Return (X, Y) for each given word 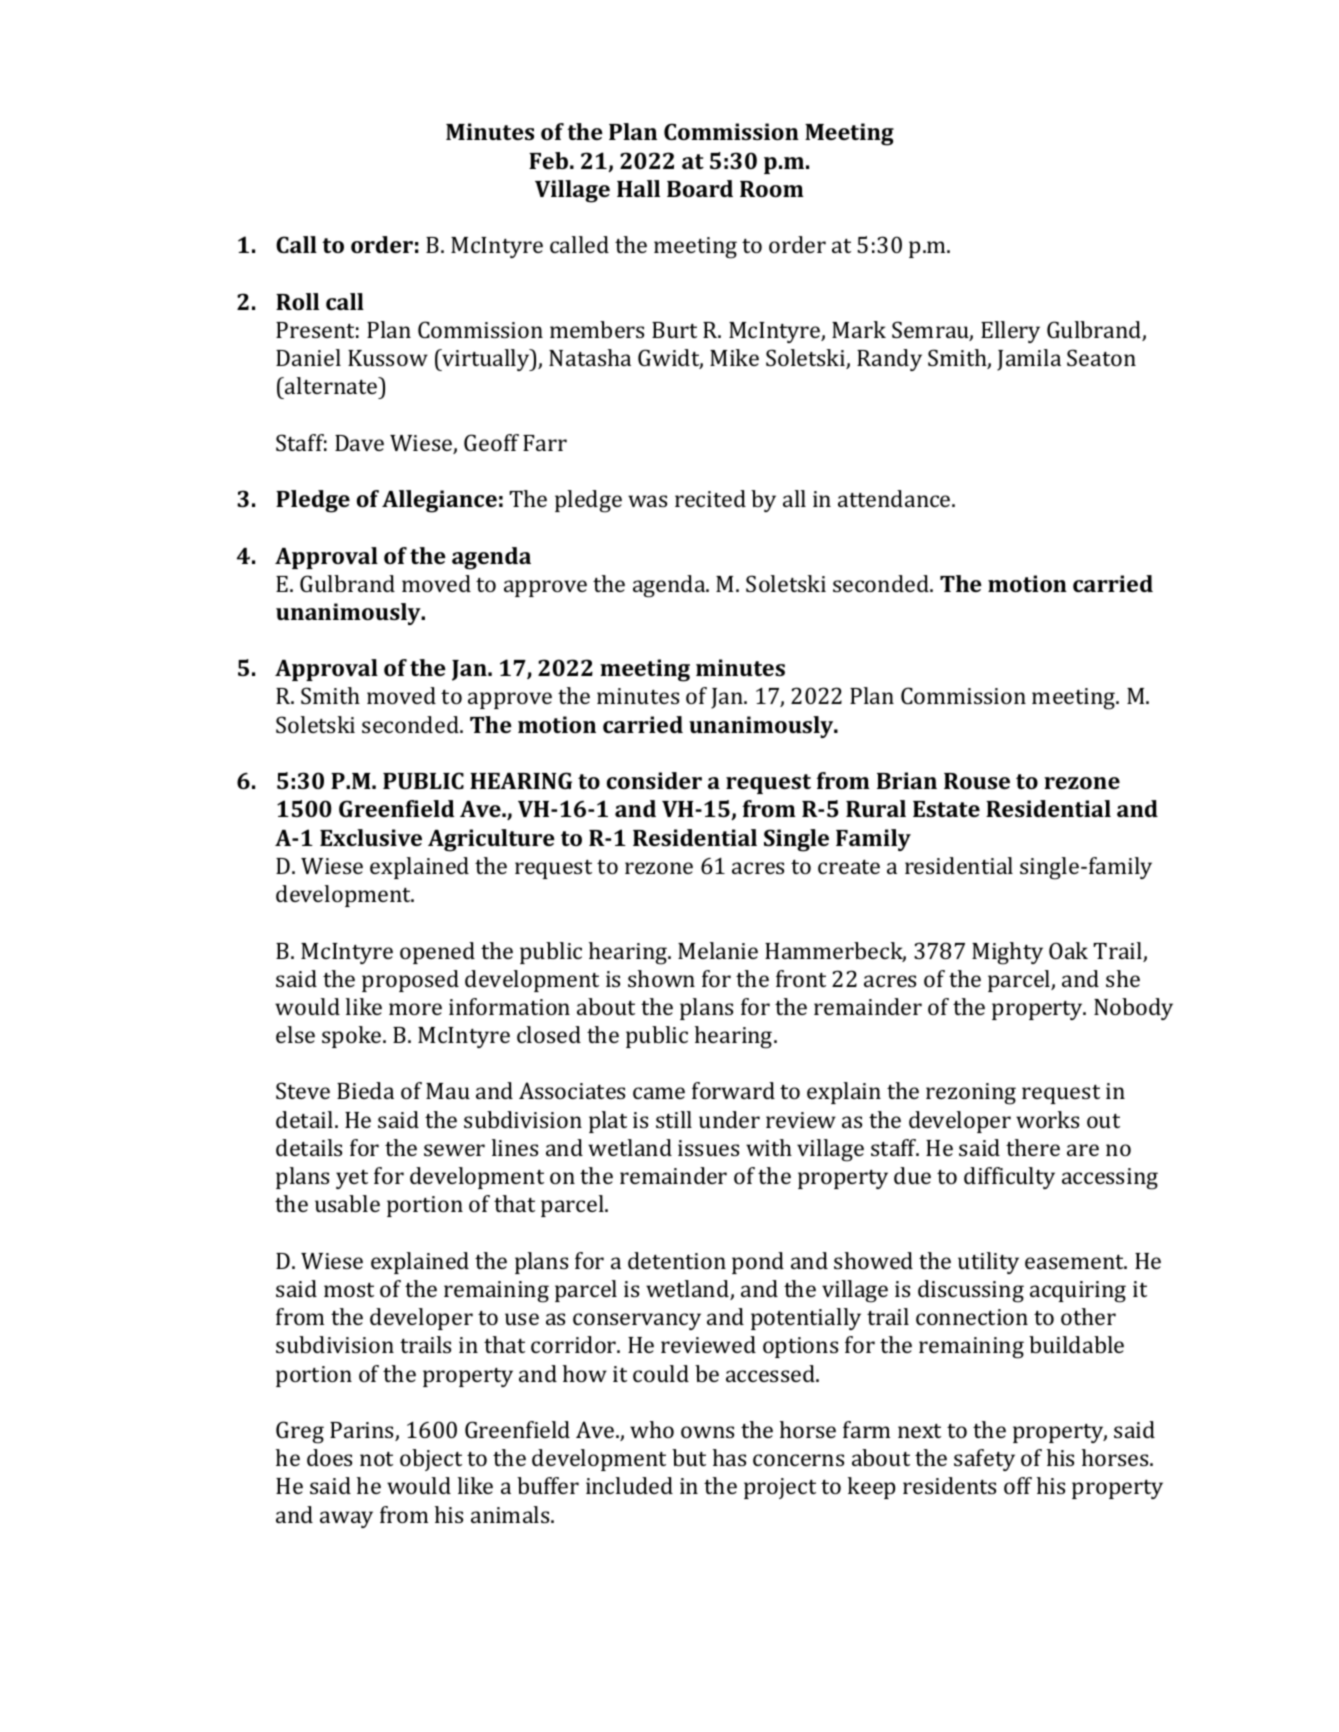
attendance (895, 498)
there (1033, 1147)
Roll (297, 301)
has (729, 1457)
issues (708, 1148)
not (376, 1459)
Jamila (1029, 360)
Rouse (977, 781)
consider (654, 780)
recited (710, 498)
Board (700, 188)
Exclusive (371, 837)
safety (984, 1460)
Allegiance (439, 501)
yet (352, 1179)
